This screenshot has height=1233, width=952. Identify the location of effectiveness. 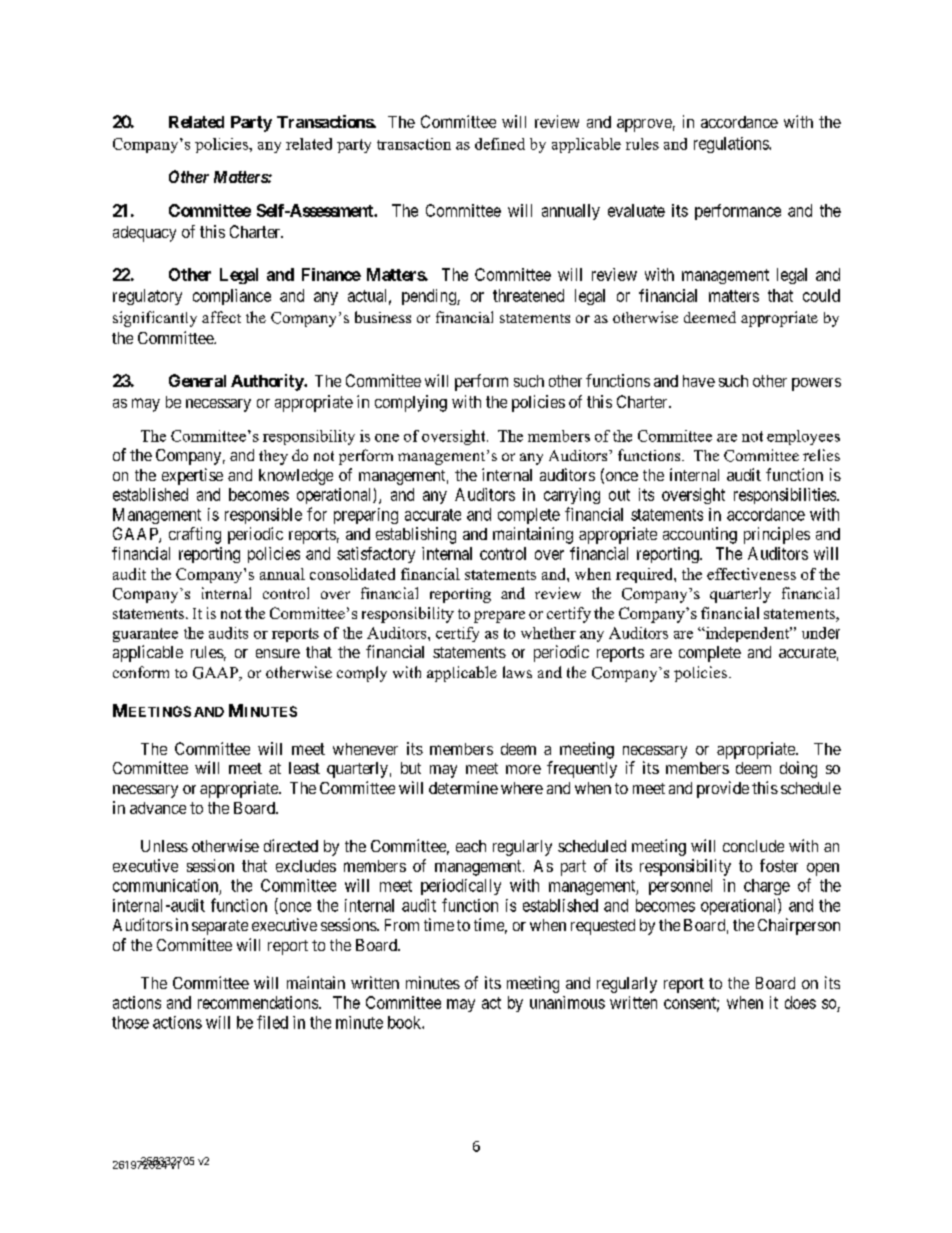
(751, 574).
